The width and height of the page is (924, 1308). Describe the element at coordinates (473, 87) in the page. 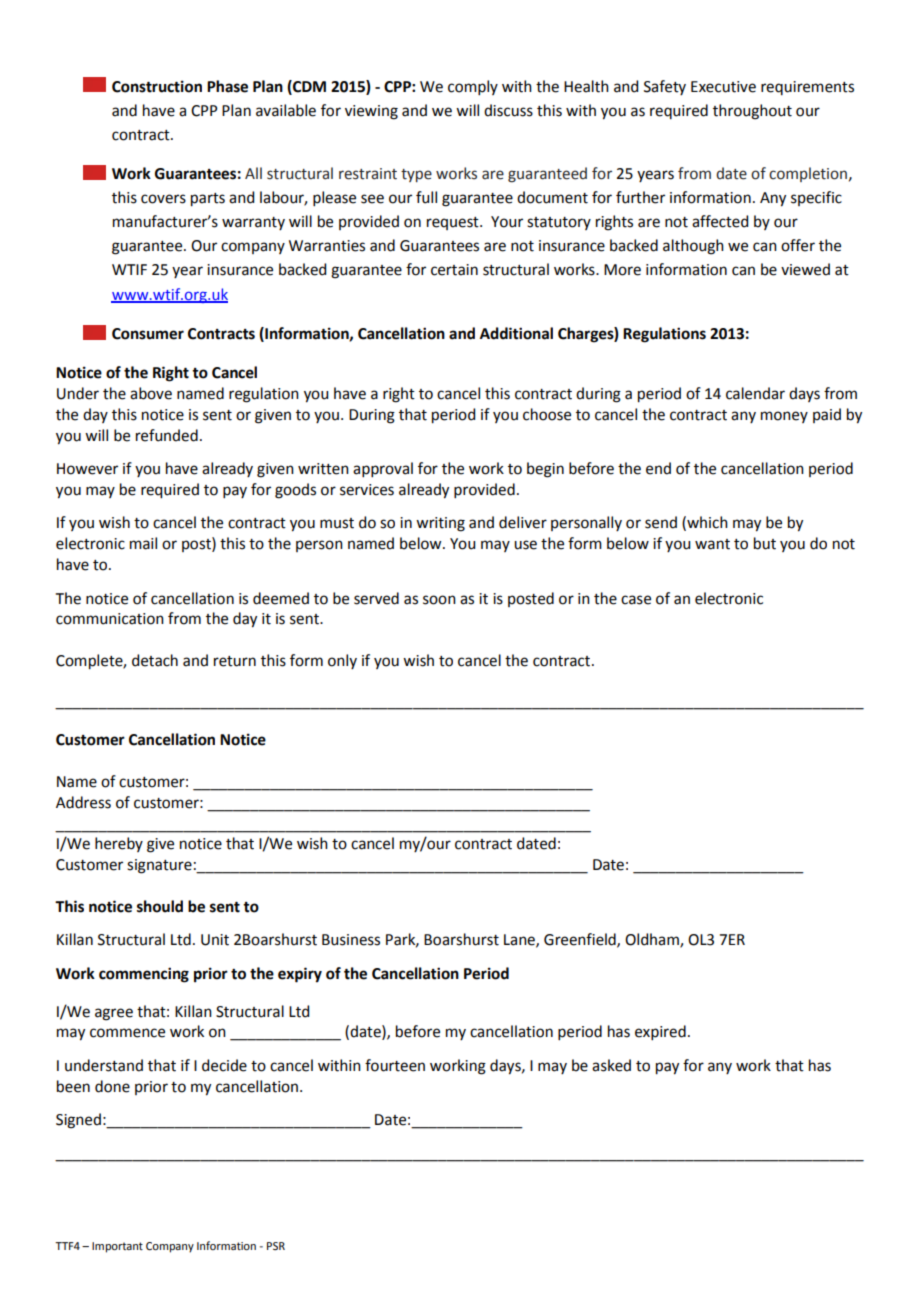

I see `comply` at that location.
